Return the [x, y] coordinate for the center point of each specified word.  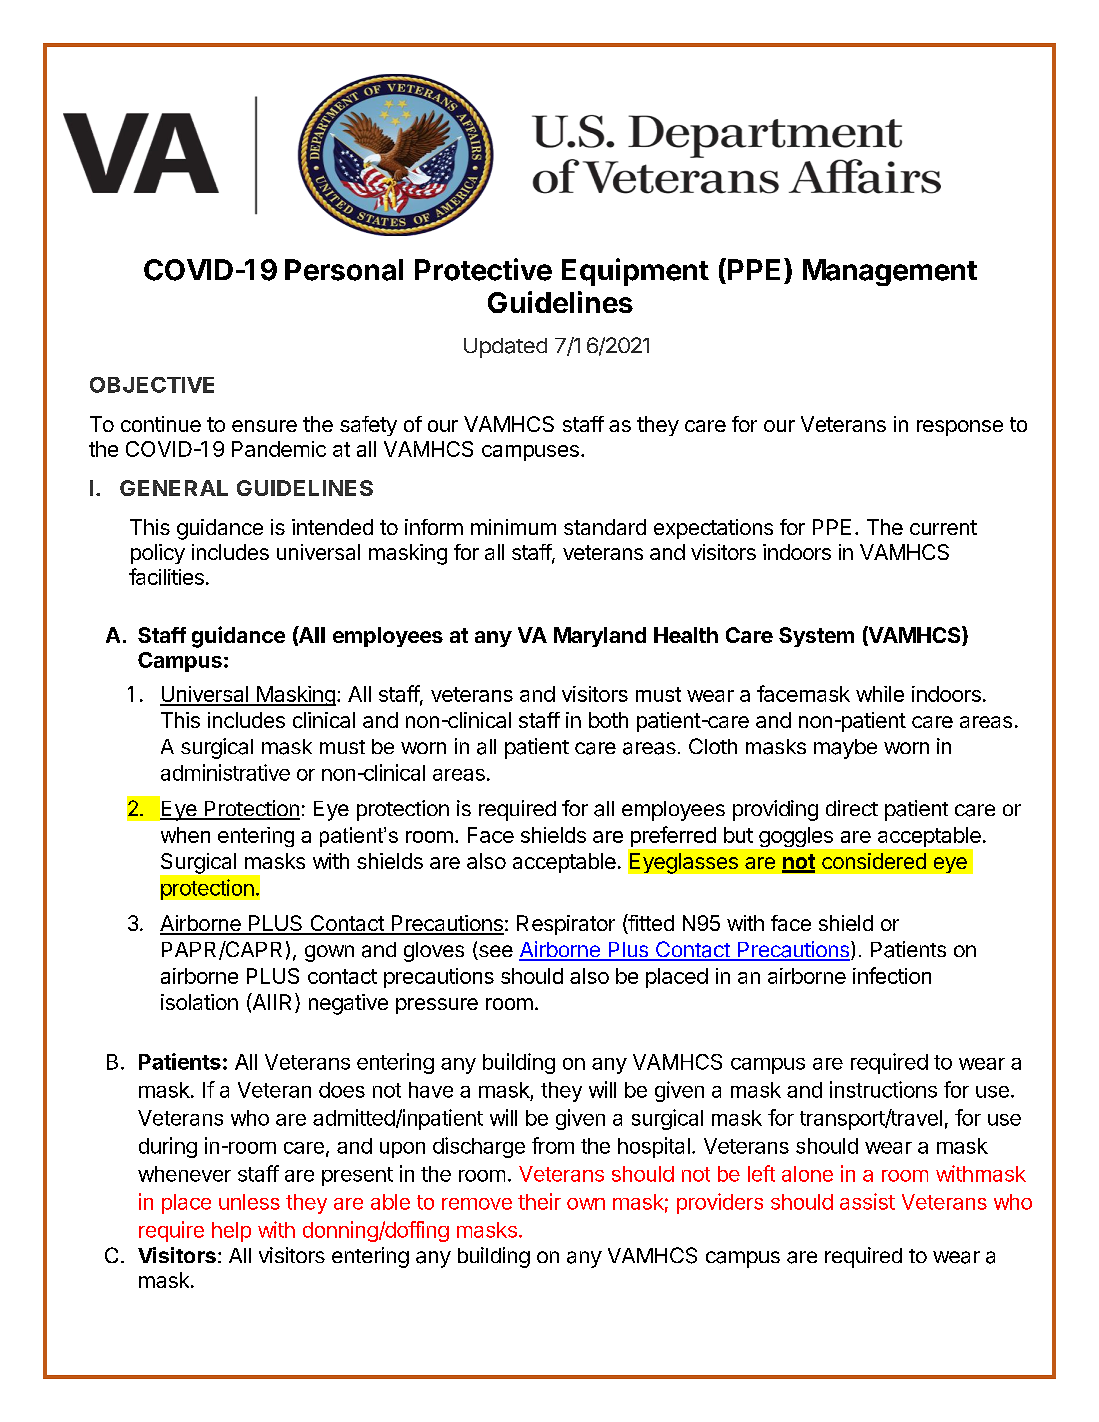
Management [890, 272]
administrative [225, 772]
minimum [513, 527]
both [608, 720]
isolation [199, 1002]
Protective [483, 269]
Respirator [566, 925]
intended [332, 527]
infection [892, 975]
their [539, 1201]
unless [249, 1202]
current [943, 527]
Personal [344, 270]
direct [852, 808]
